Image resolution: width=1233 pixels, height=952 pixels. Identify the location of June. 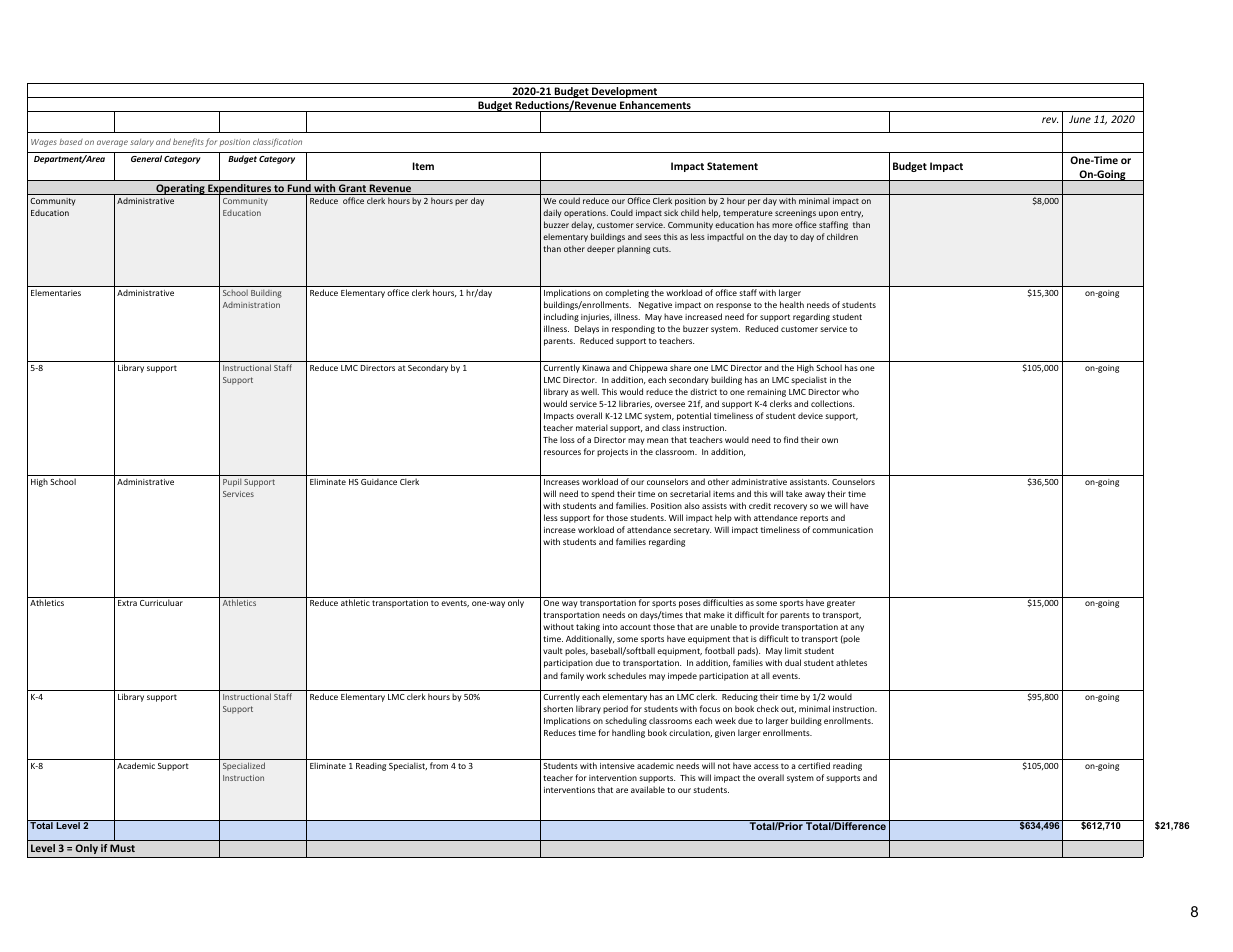
(1080, 119).
